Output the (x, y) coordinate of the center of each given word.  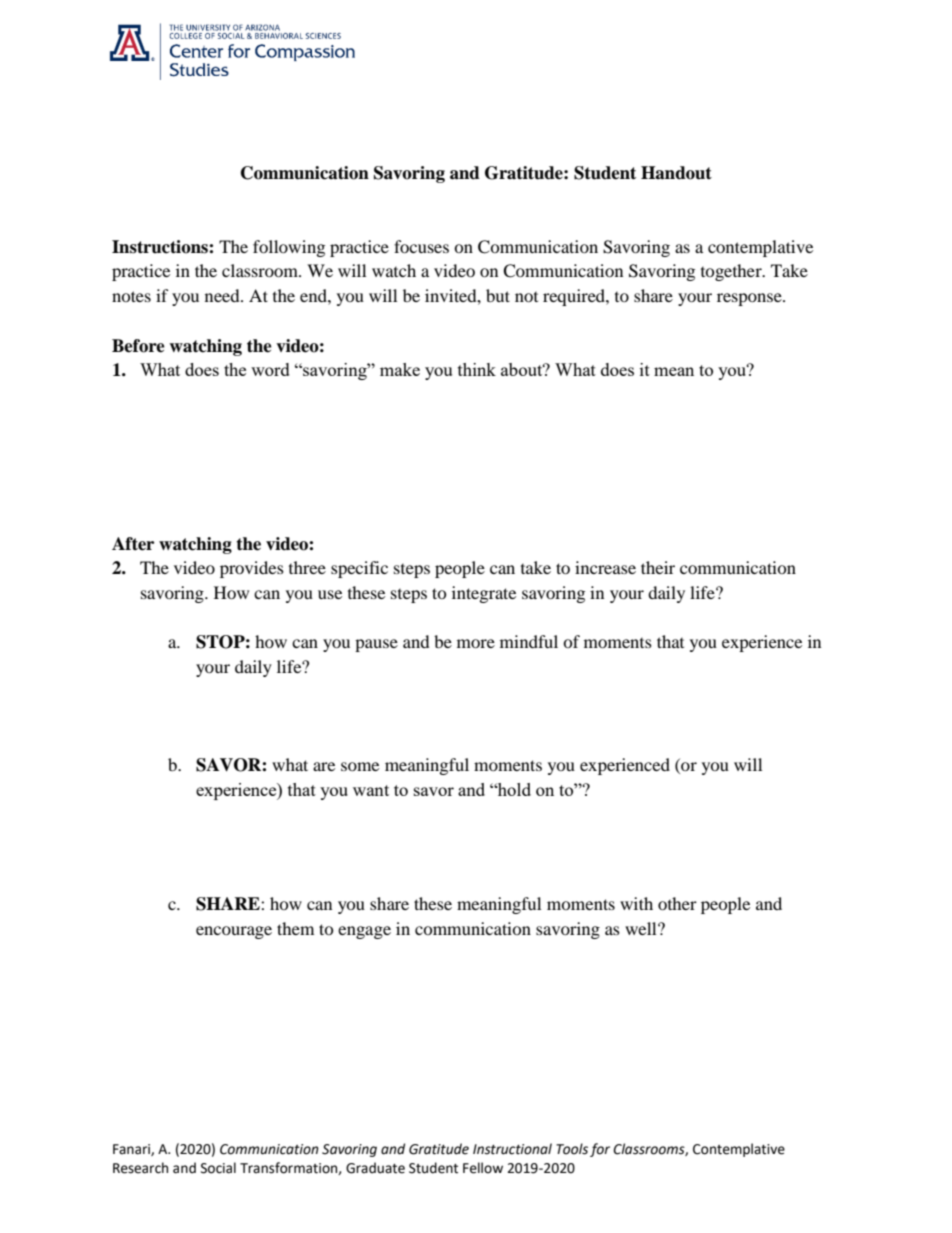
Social (218, 1168)
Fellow (483, 1168)
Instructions (161, 247)
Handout (676, 173)
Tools (572, 1149)
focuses (421, 246)
